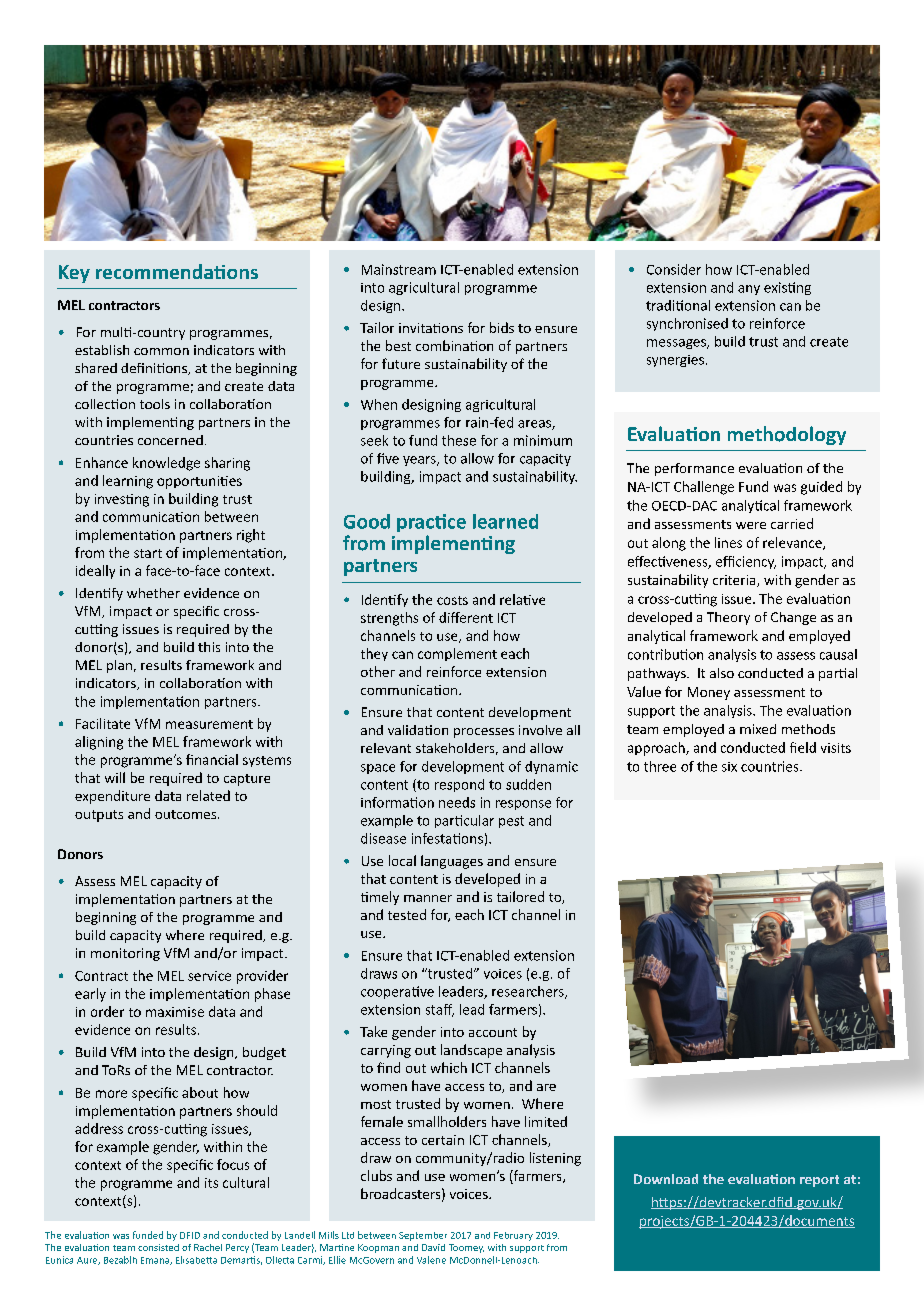  Describe the element at coordinates (431, 328) in the document. I see `invitations` at that location.
